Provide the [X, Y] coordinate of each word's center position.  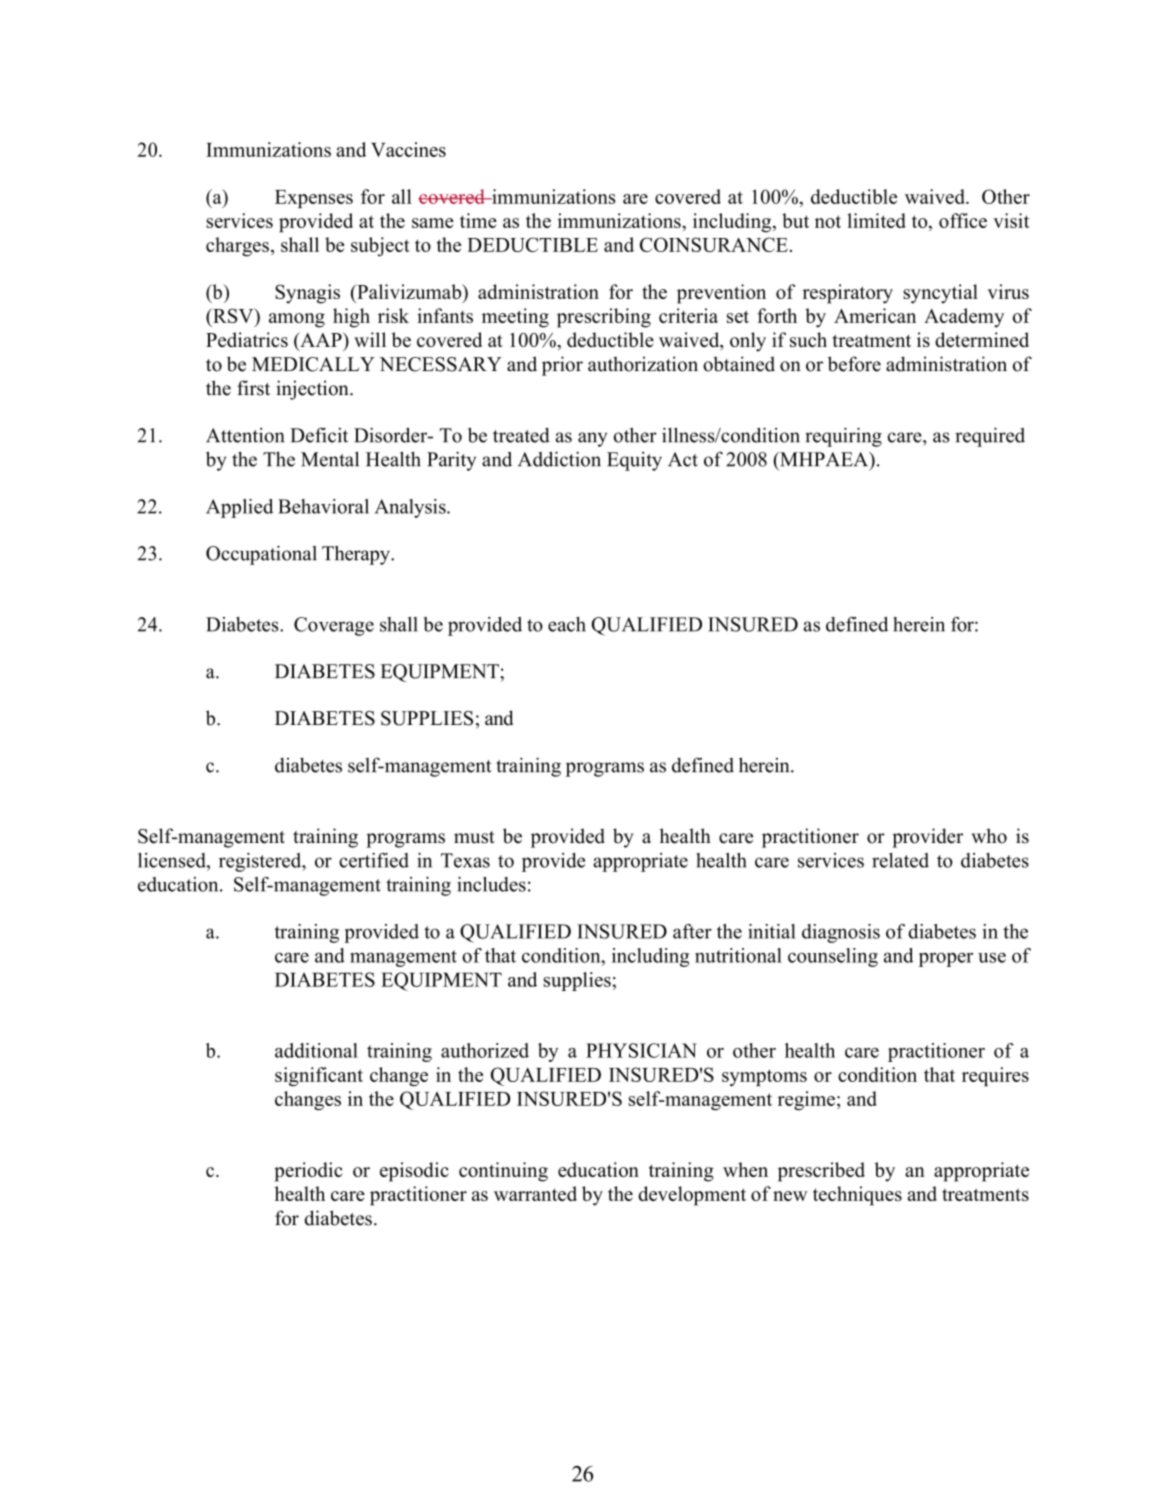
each [567, 624]
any [593, 439]
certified [374, 860]
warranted [535, 1193]
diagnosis [841, 933]
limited [876, 220]
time [478, 220]
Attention [245, 435]
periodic [308, 1172]
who [989, 836]
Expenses [314, 199]
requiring [843, 437]
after [692, 931]
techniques [857, 1196]
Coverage [334, 626]
